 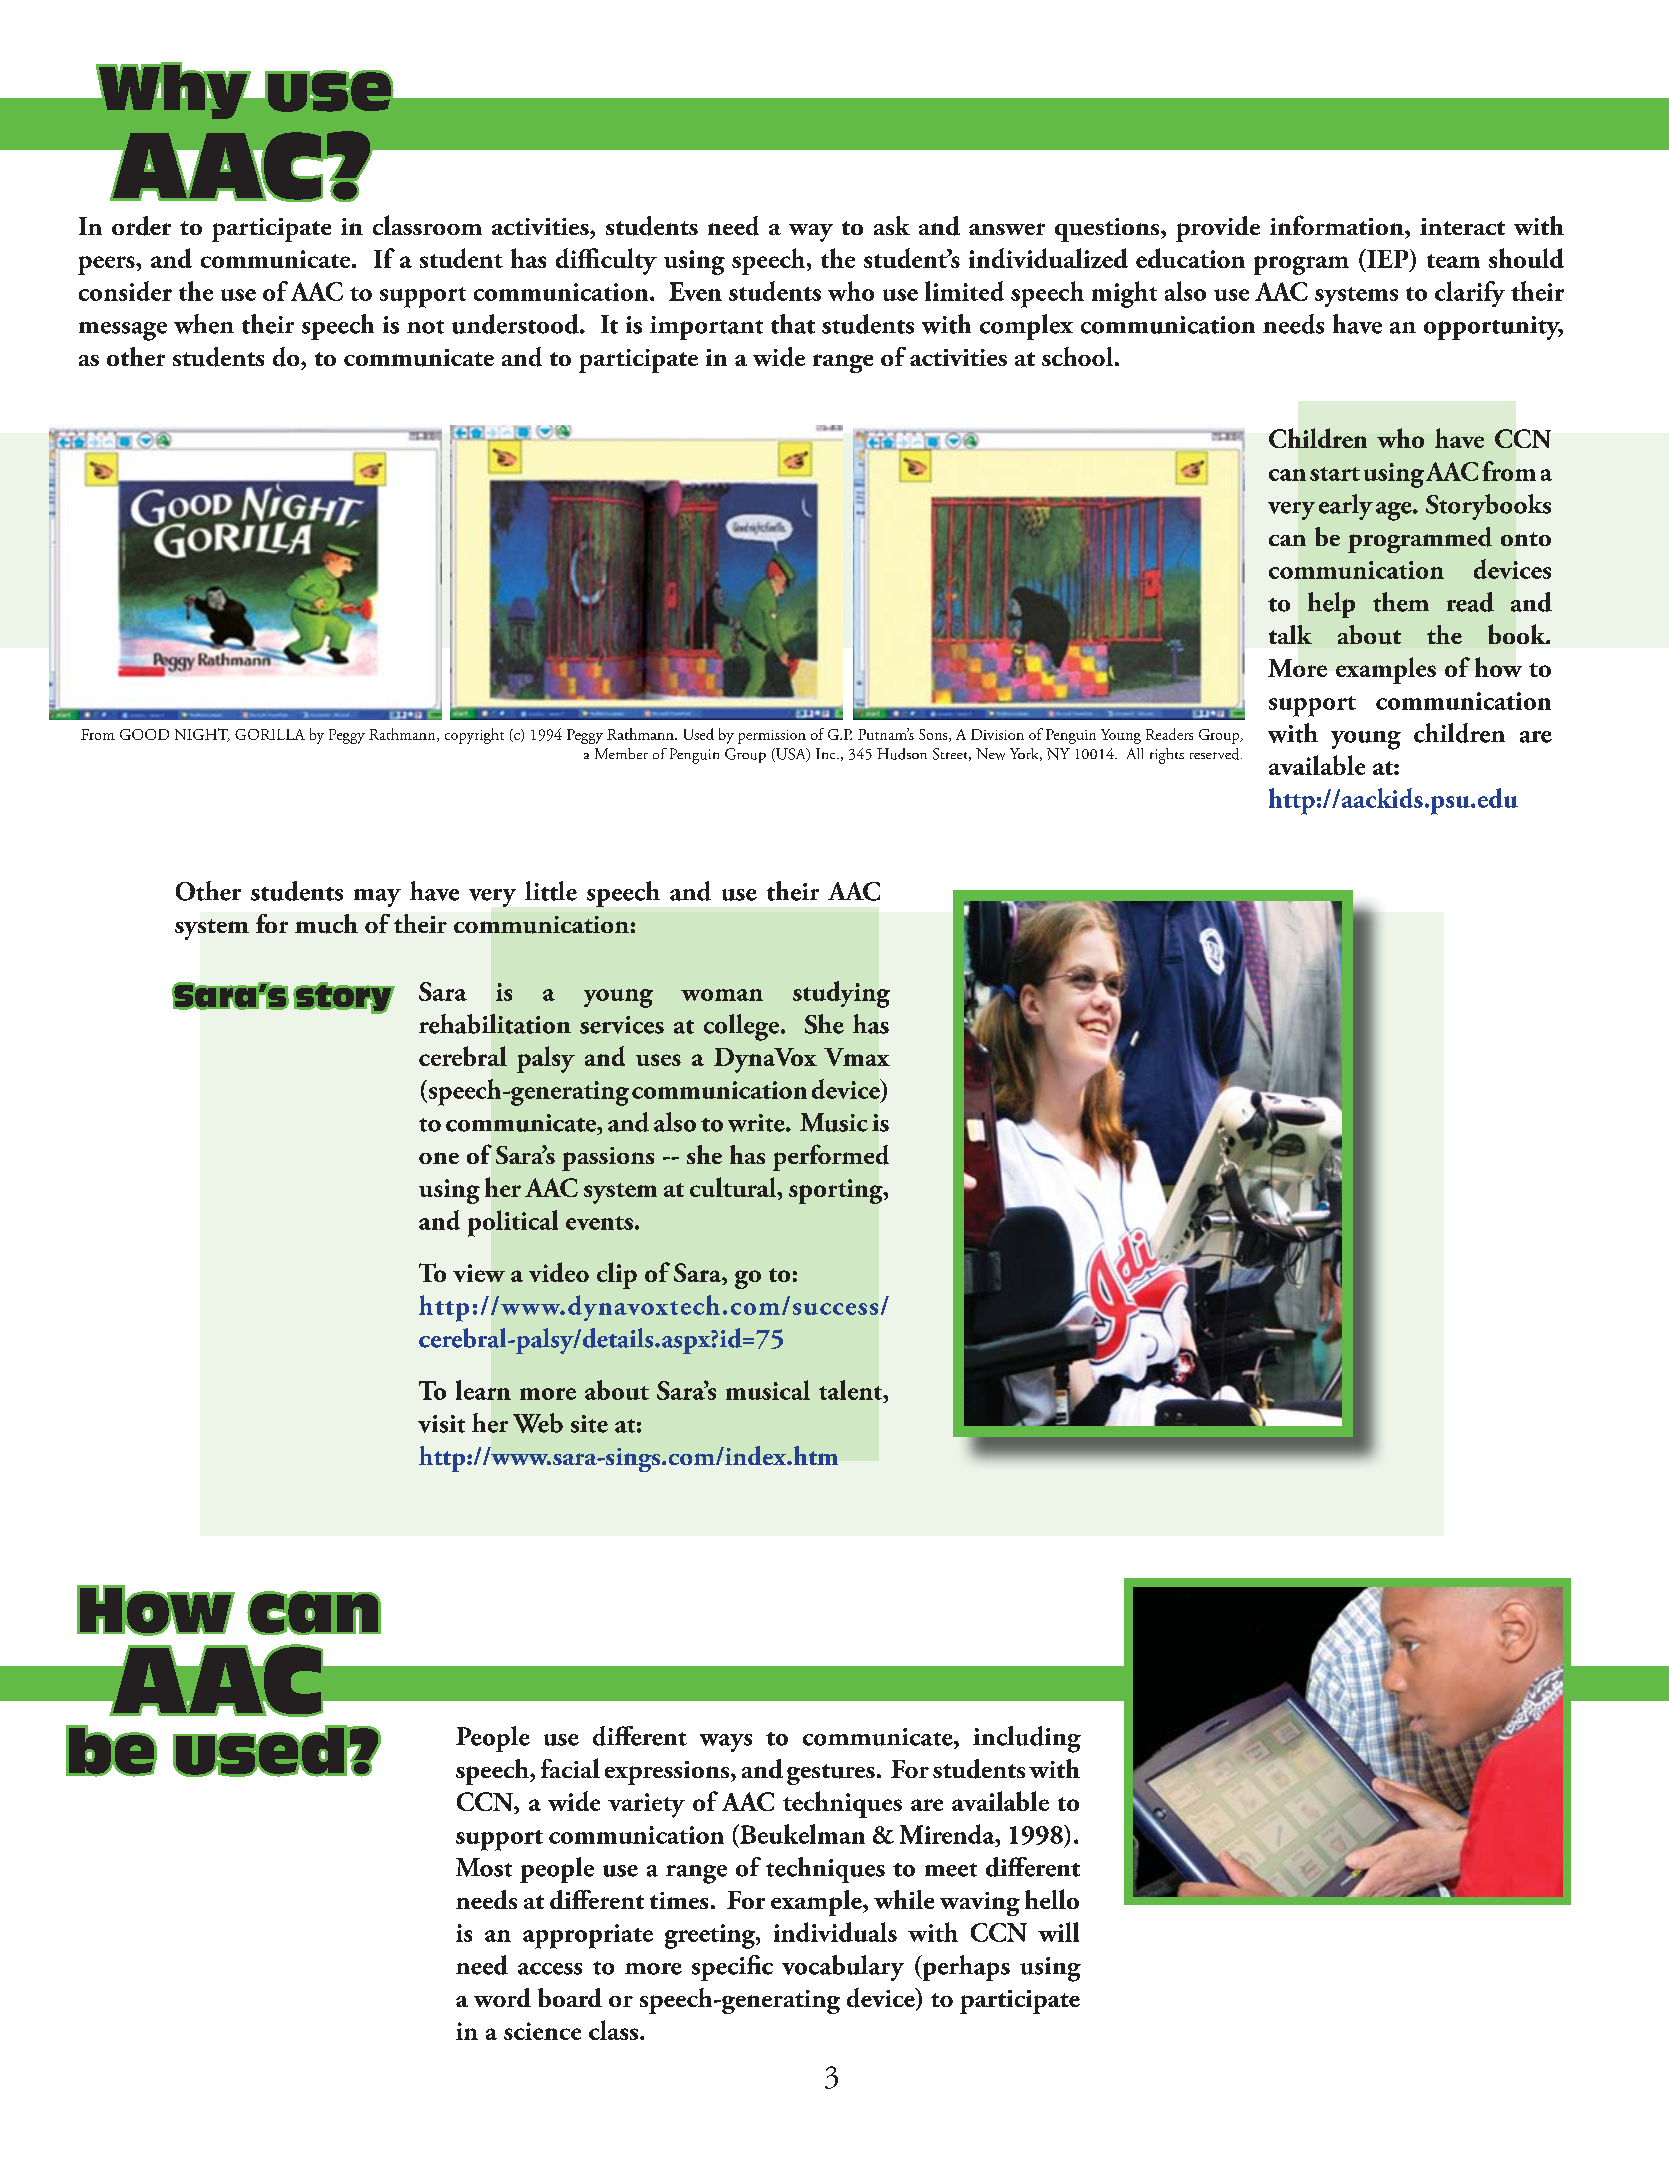 What do you see at coordinates (377, 898) in the document?
I see `may` at bounding box center [377, 898].
